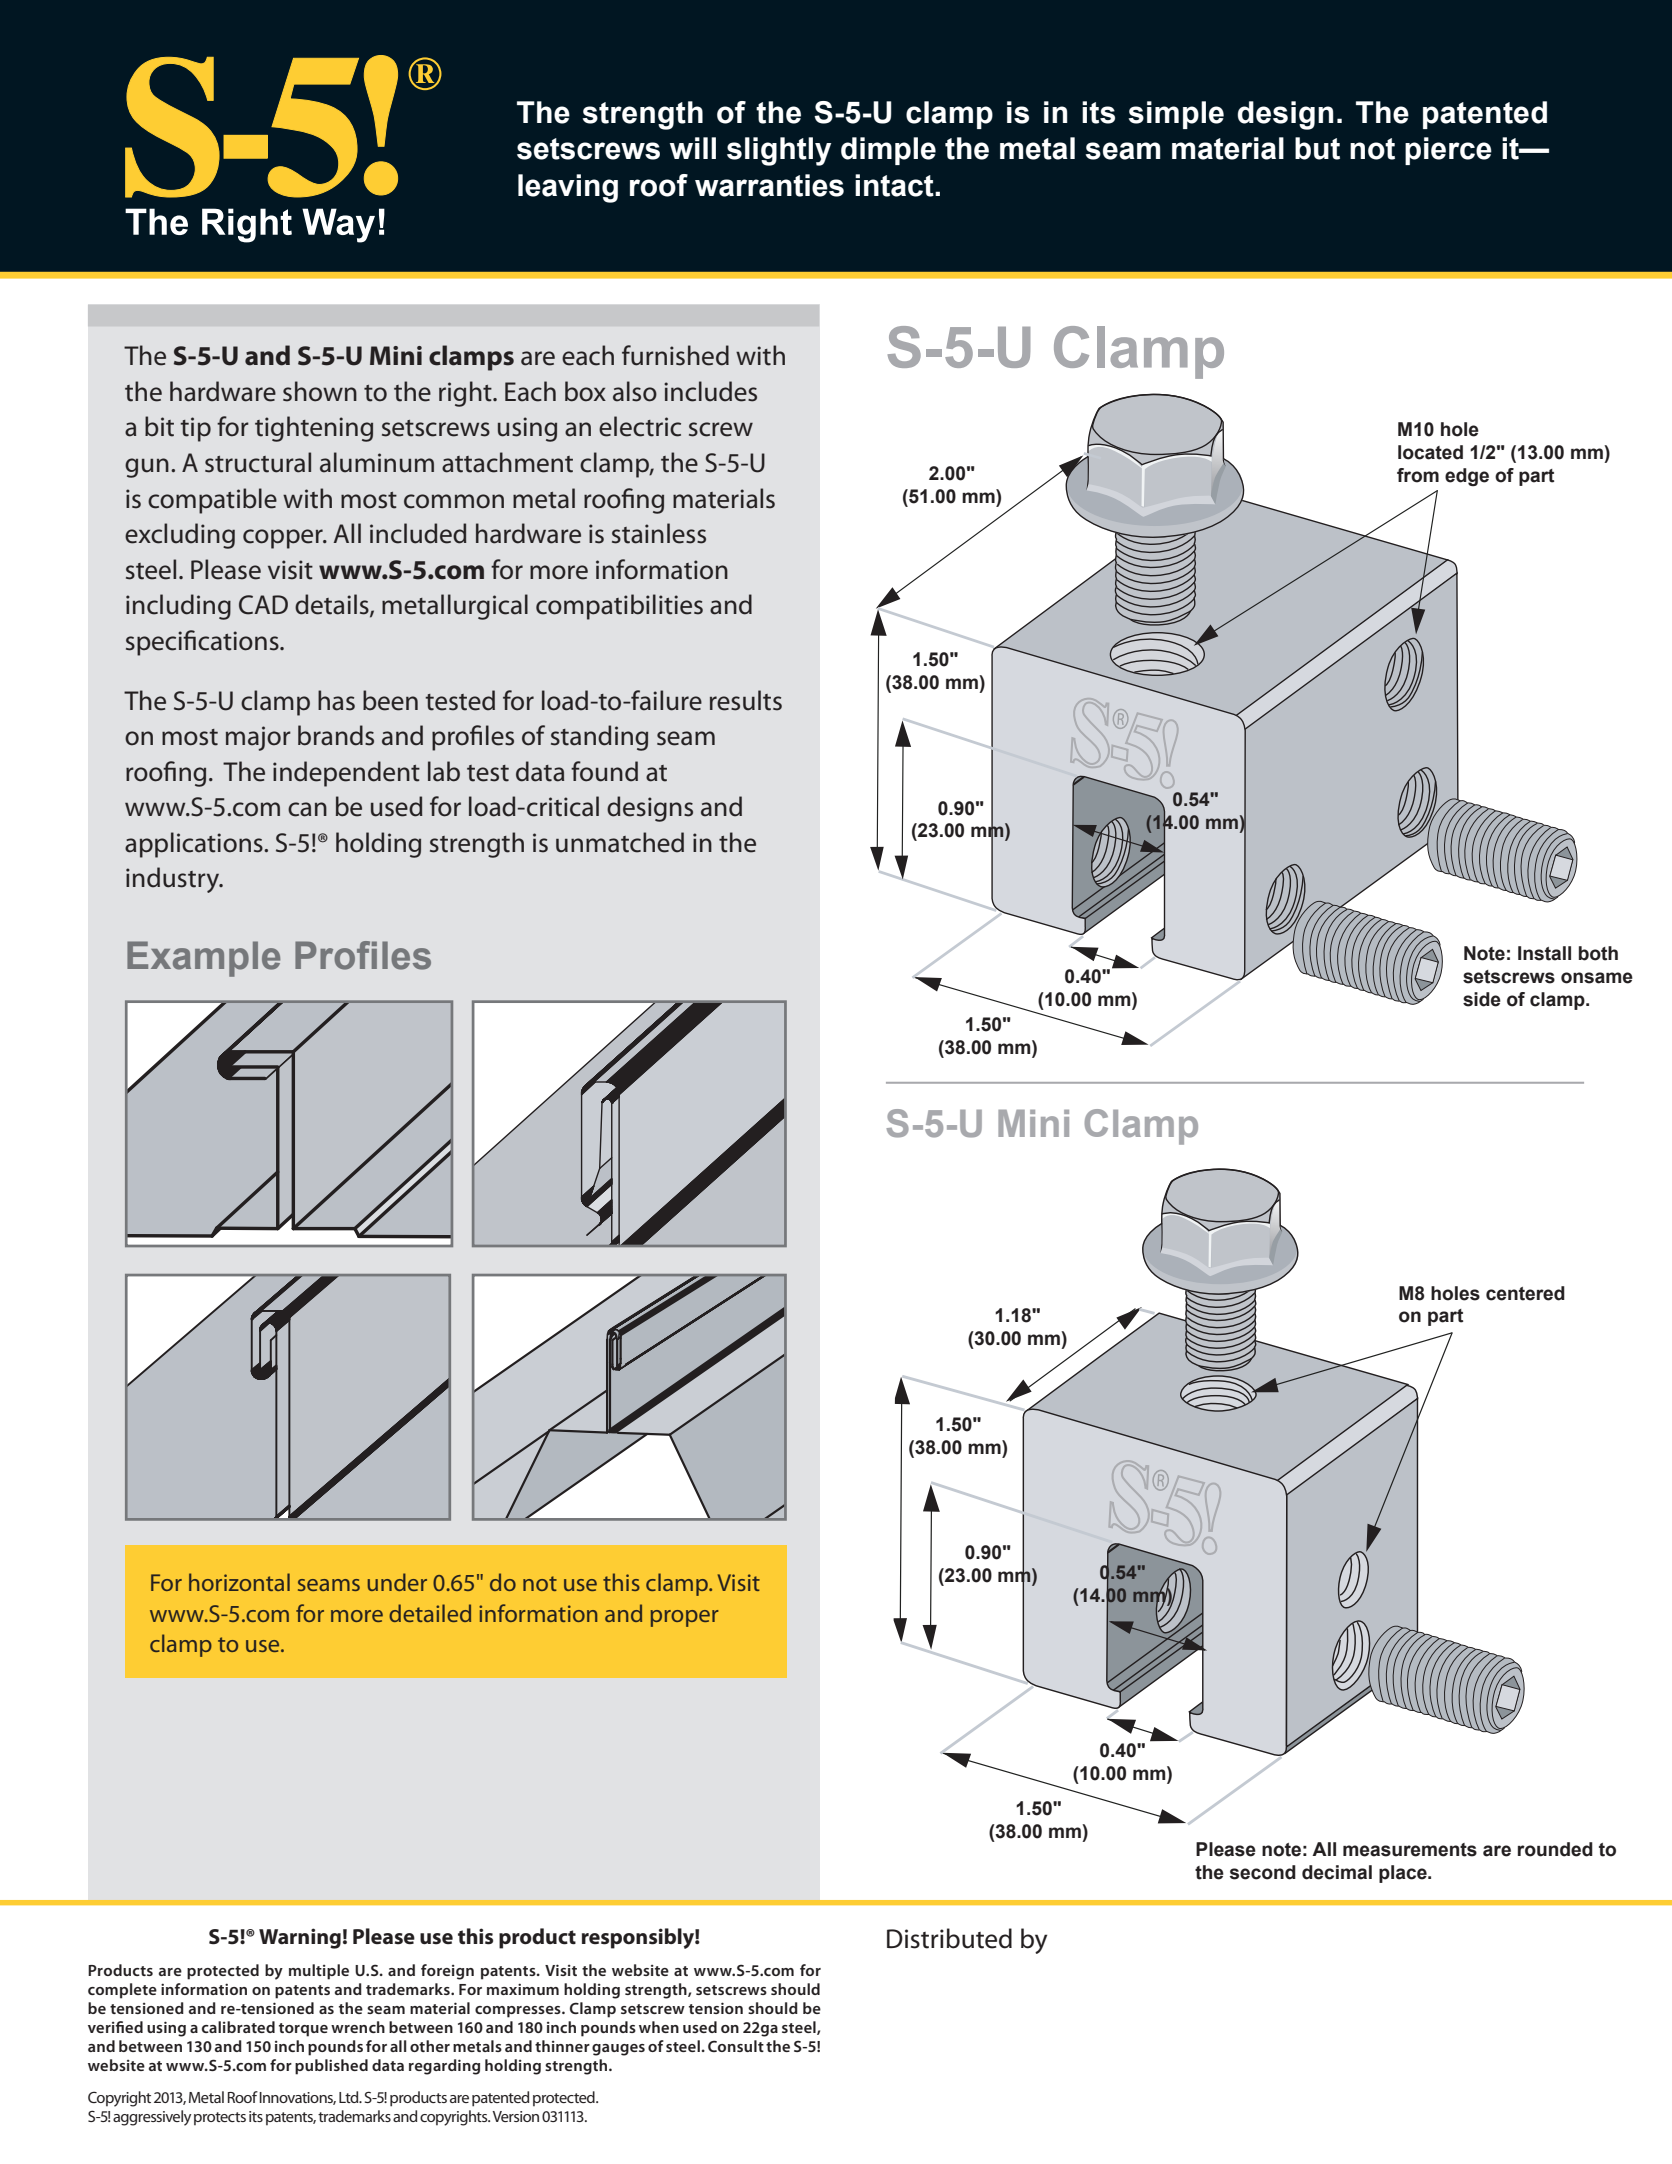 The height and width of the screenshot is (2164, 1672). What do you see at coordinates (1482, 999) in the screenshot?
I see `side` at bounding box center [1482, 999].
